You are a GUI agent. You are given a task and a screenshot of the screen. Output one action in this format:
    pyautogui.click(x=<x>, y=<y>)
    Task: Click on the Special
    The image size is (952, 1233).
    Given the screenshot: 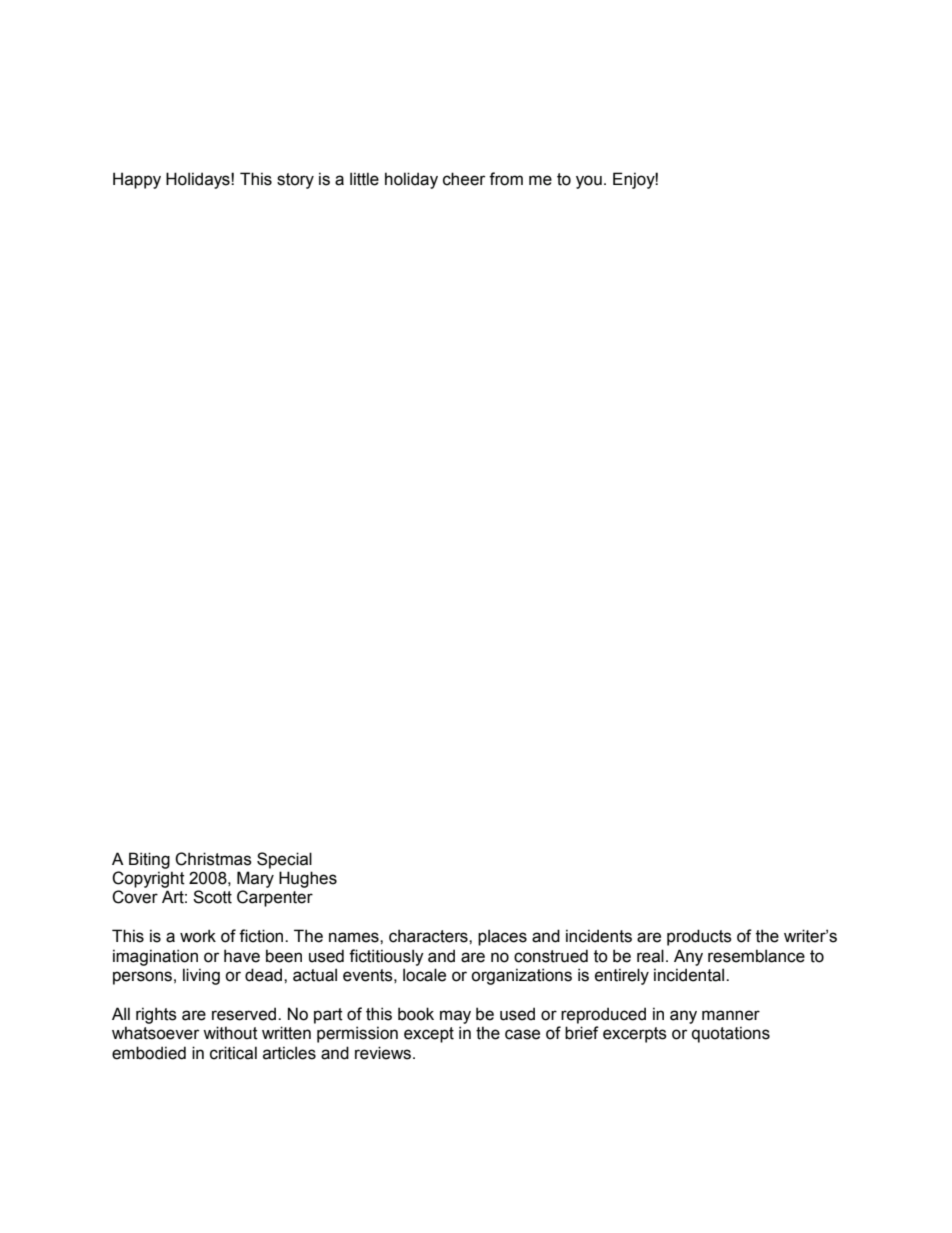 What is the action you would take?
    pyautogui.click(x=284, y=860)
